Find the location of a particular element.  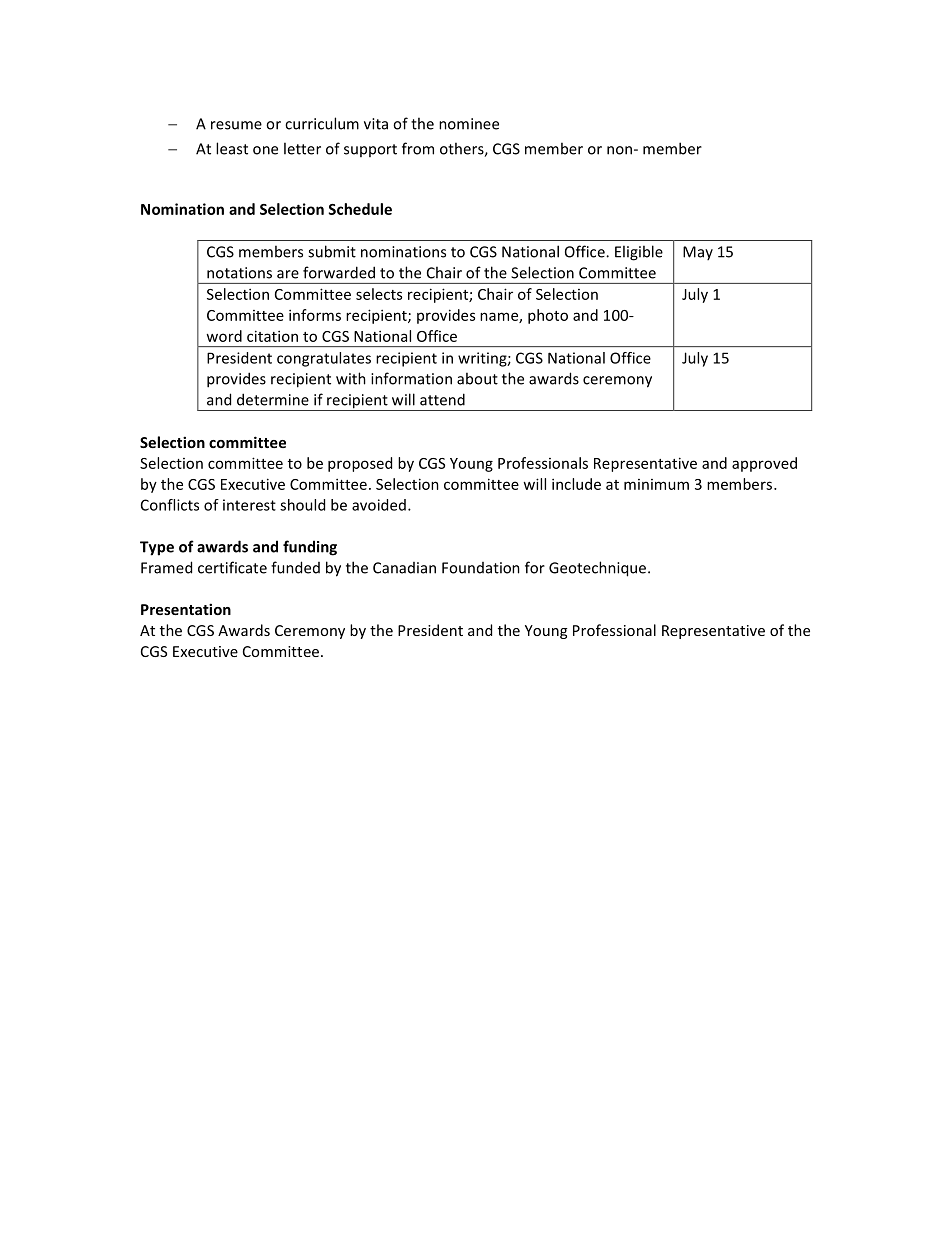

approved is located at coordinates (764, 464).
